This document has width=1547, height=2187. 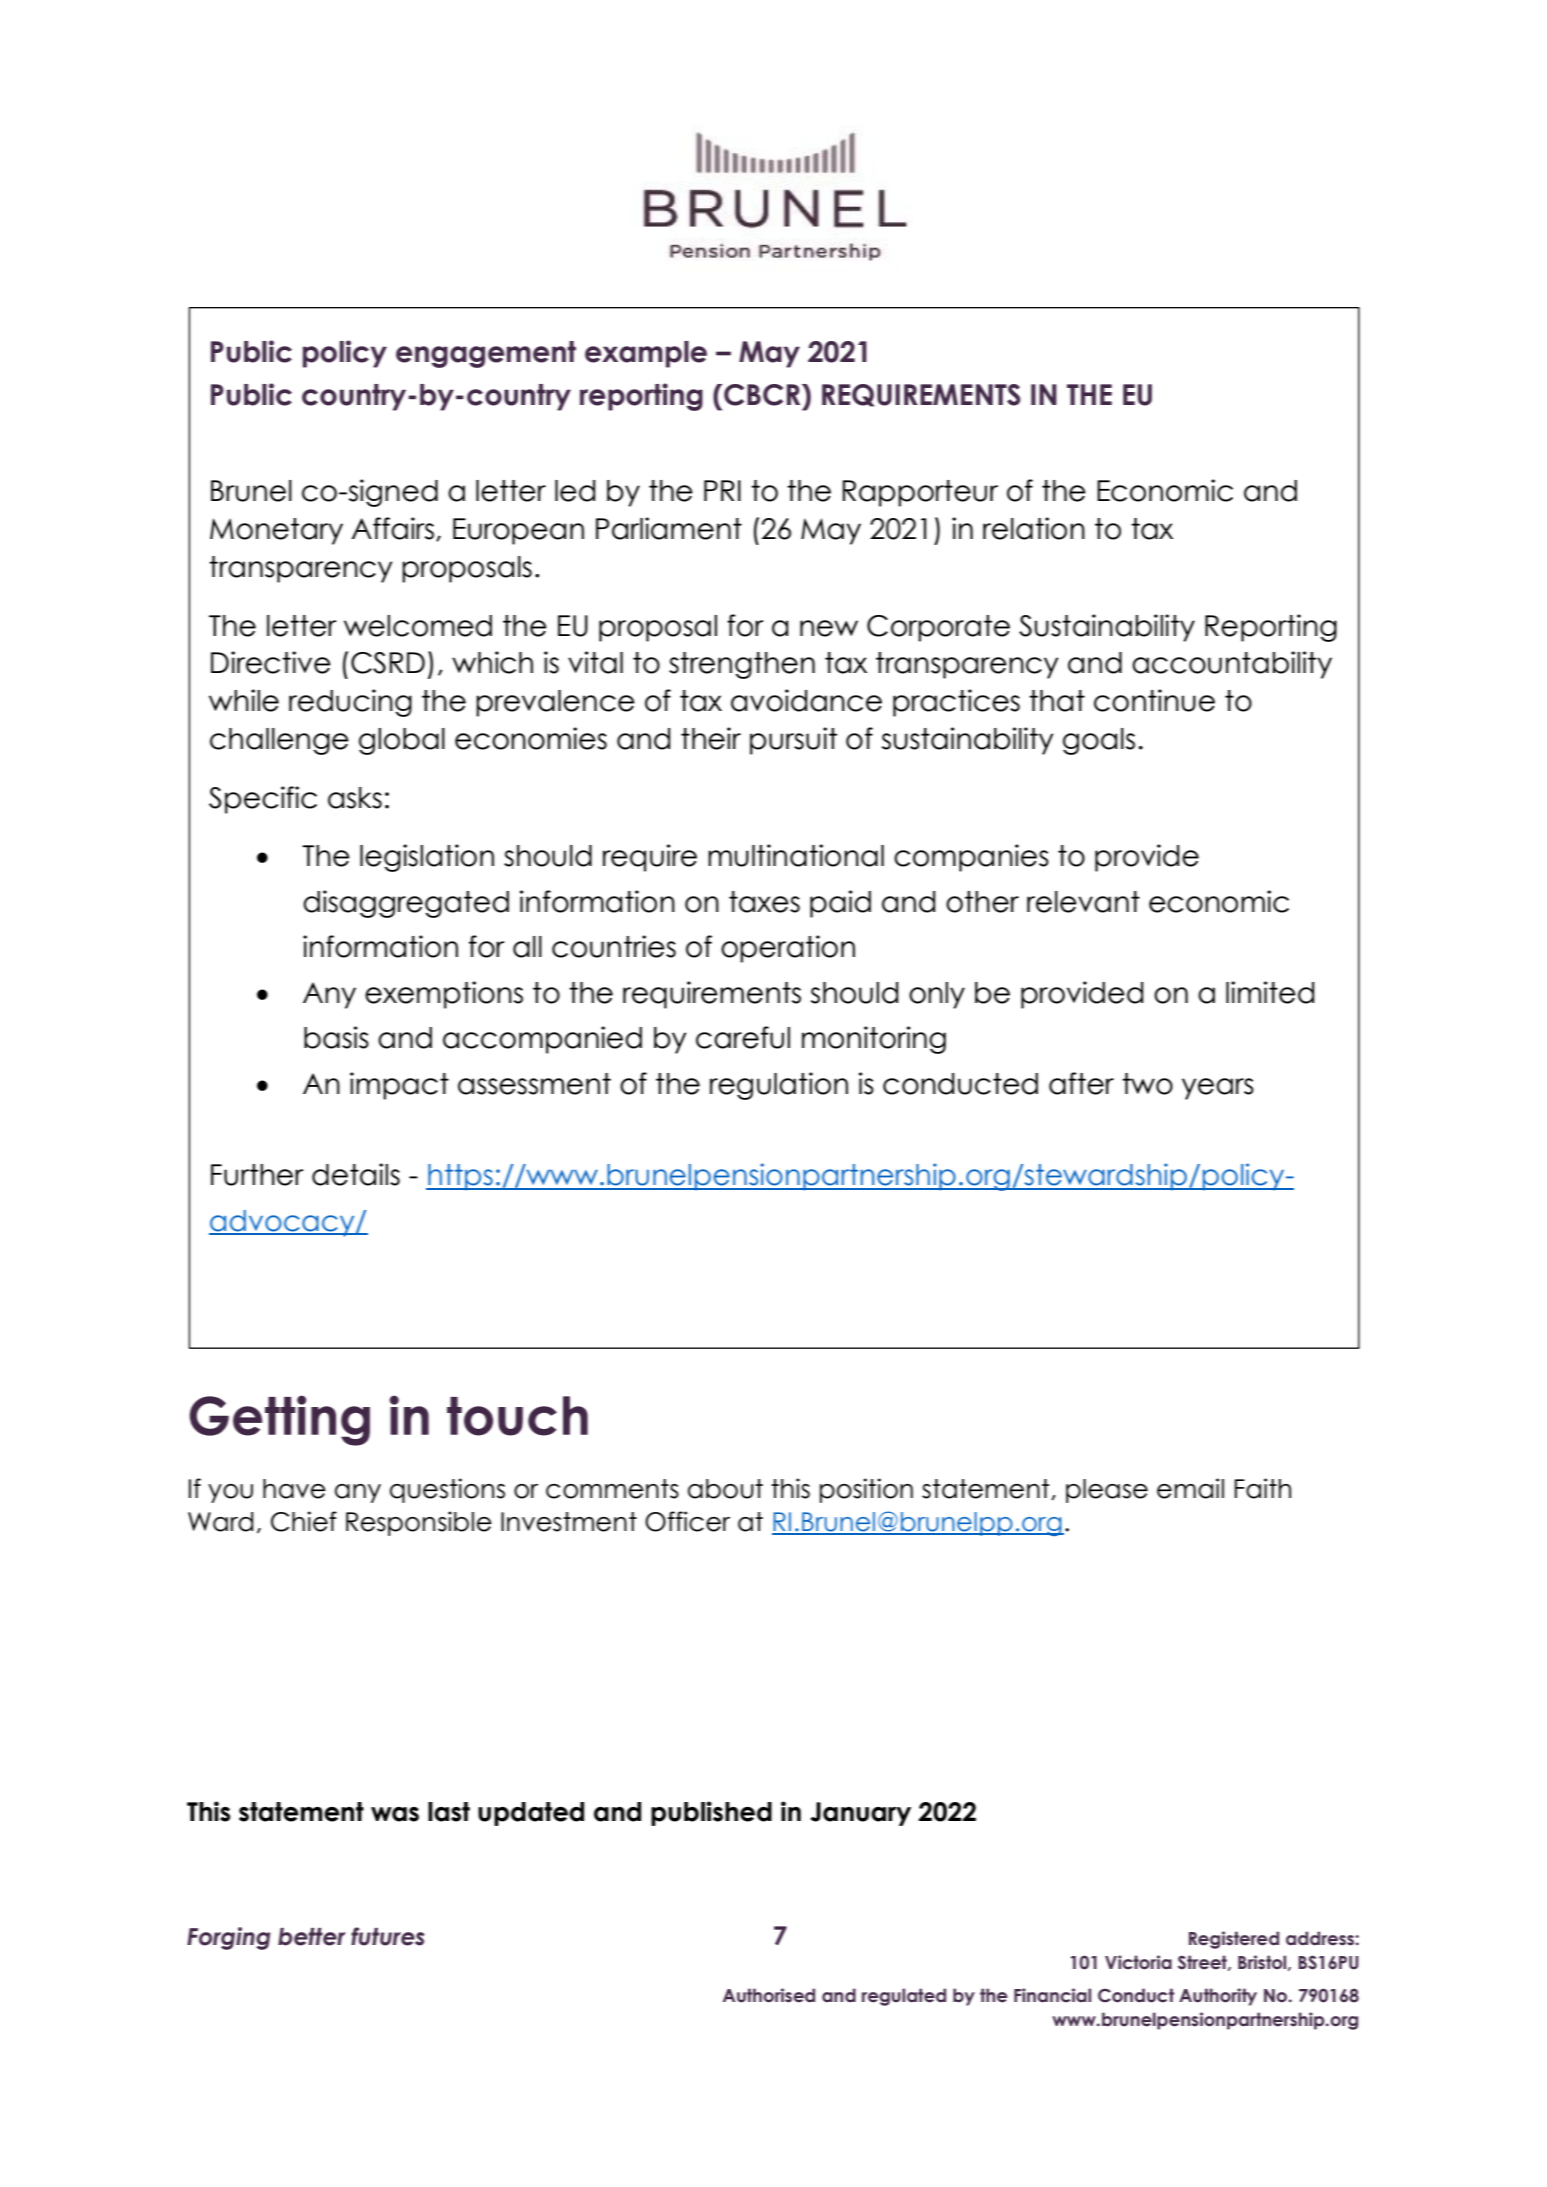 What do you see at coordinates (769, 1995) in the document?
I see `Authorised` at bounding box center [769, 1995].
